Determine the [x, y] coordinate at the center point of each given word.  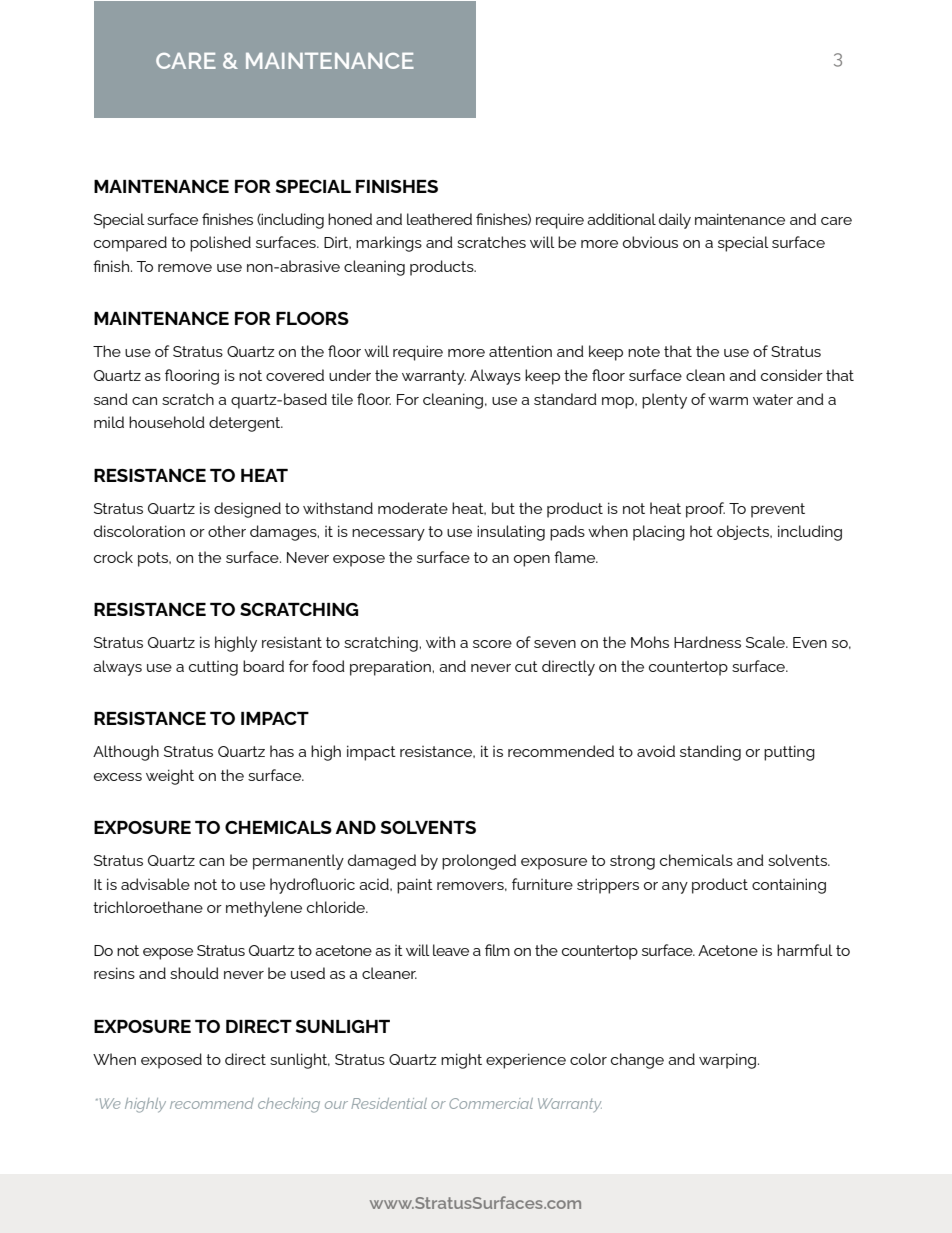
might [461, 1061]
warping [727, 1061]
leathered [439, 219]
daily [675, 221]
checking [289, 1105]
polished [220, 244]
